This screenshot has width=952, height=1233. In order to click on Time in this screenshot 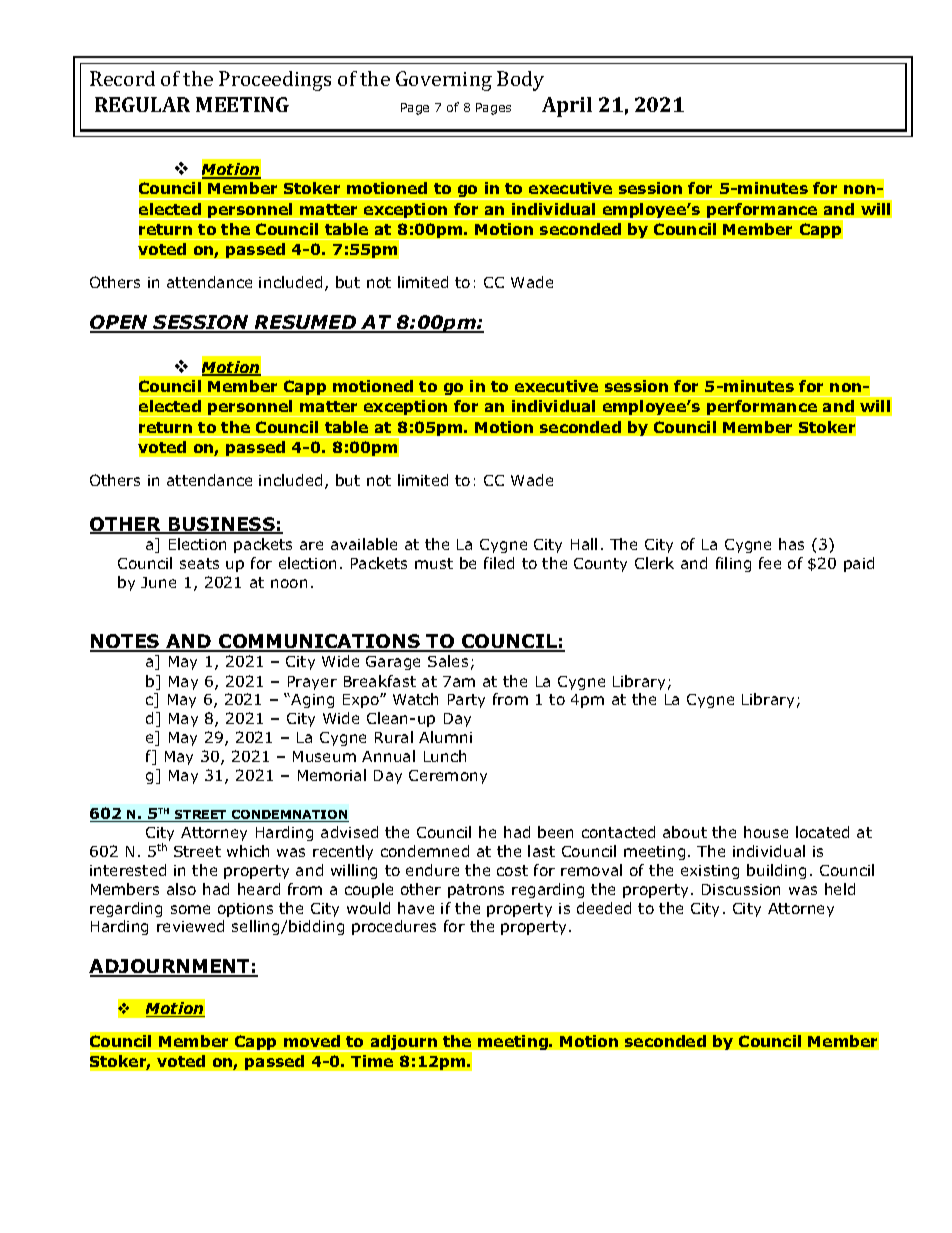, I will do `click(372, 1061)`.
